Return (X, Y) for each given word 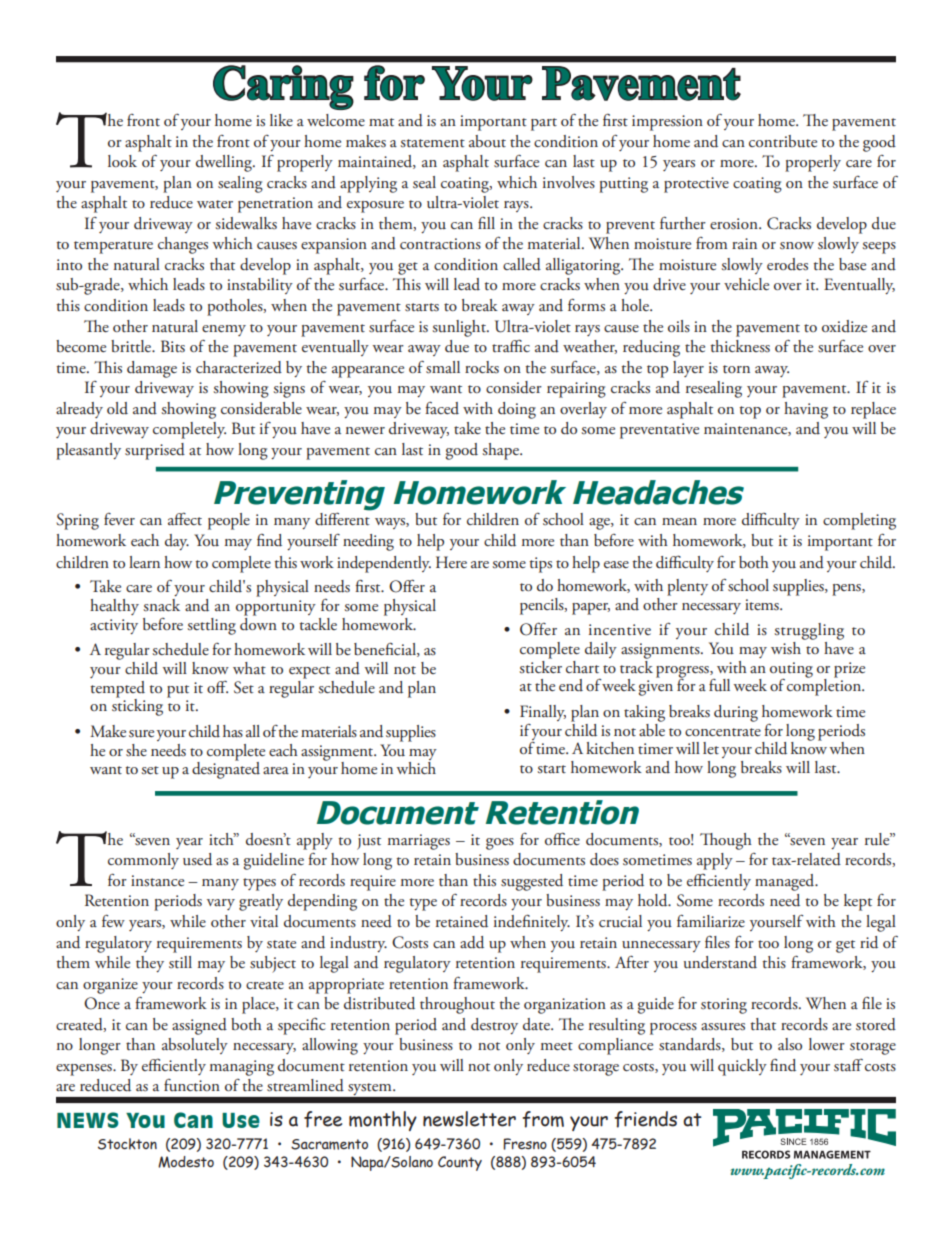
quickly (742, 1067)
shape (502, 451)
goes (500, 844)
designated (226, 769)
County (460, 1163)
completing (859, 521)
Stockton (127, 1144)
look (122, 161)
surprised (155, 451)
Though (726, 841)
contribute (783, 141)
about (487, 141)
